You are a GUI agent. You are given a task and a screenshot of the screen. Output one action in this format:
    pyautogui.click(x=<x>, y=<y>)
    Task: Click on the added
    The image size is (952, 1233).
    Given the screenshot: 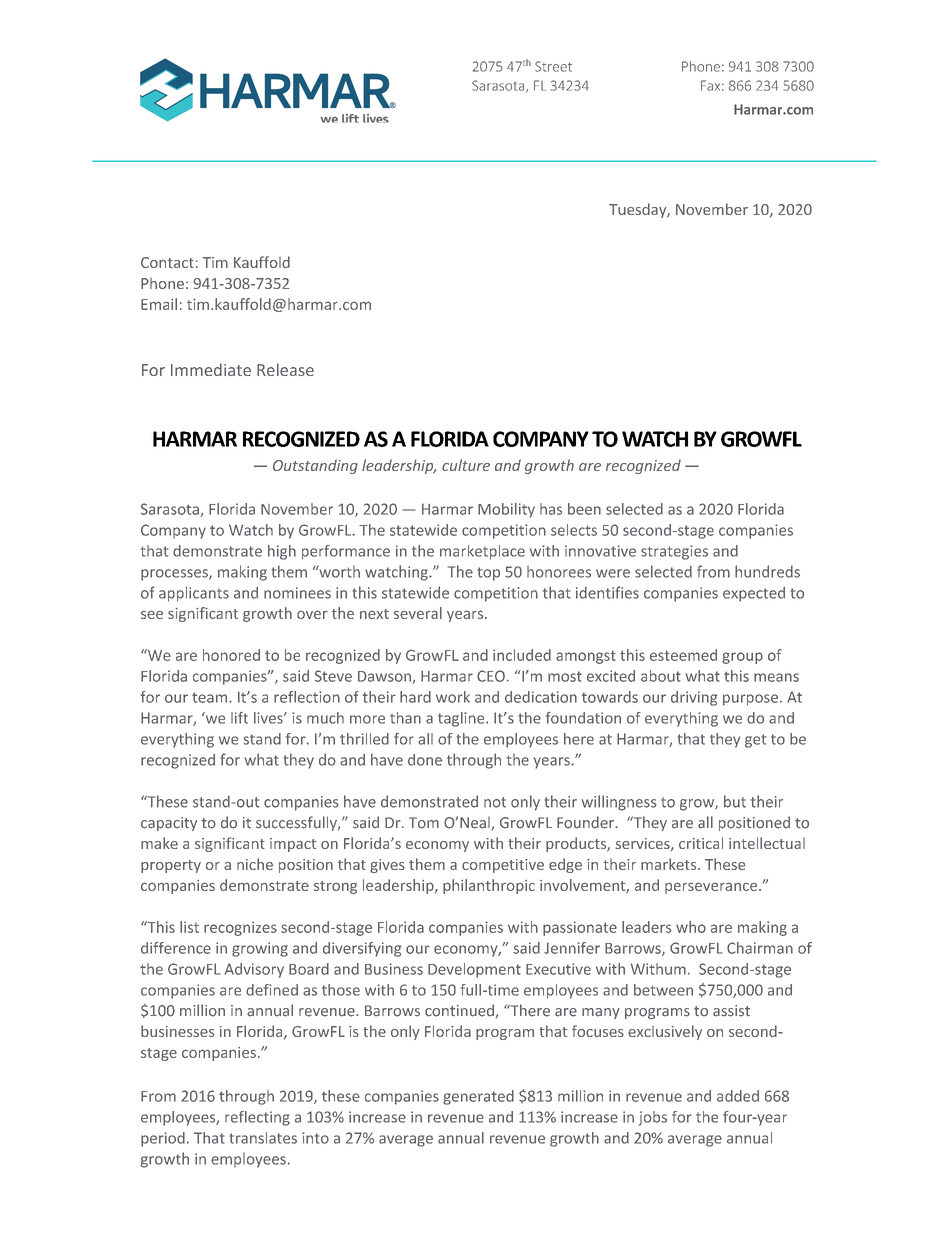 What is the action you would take?
    pyautogui.click(x=738, y=1096)
